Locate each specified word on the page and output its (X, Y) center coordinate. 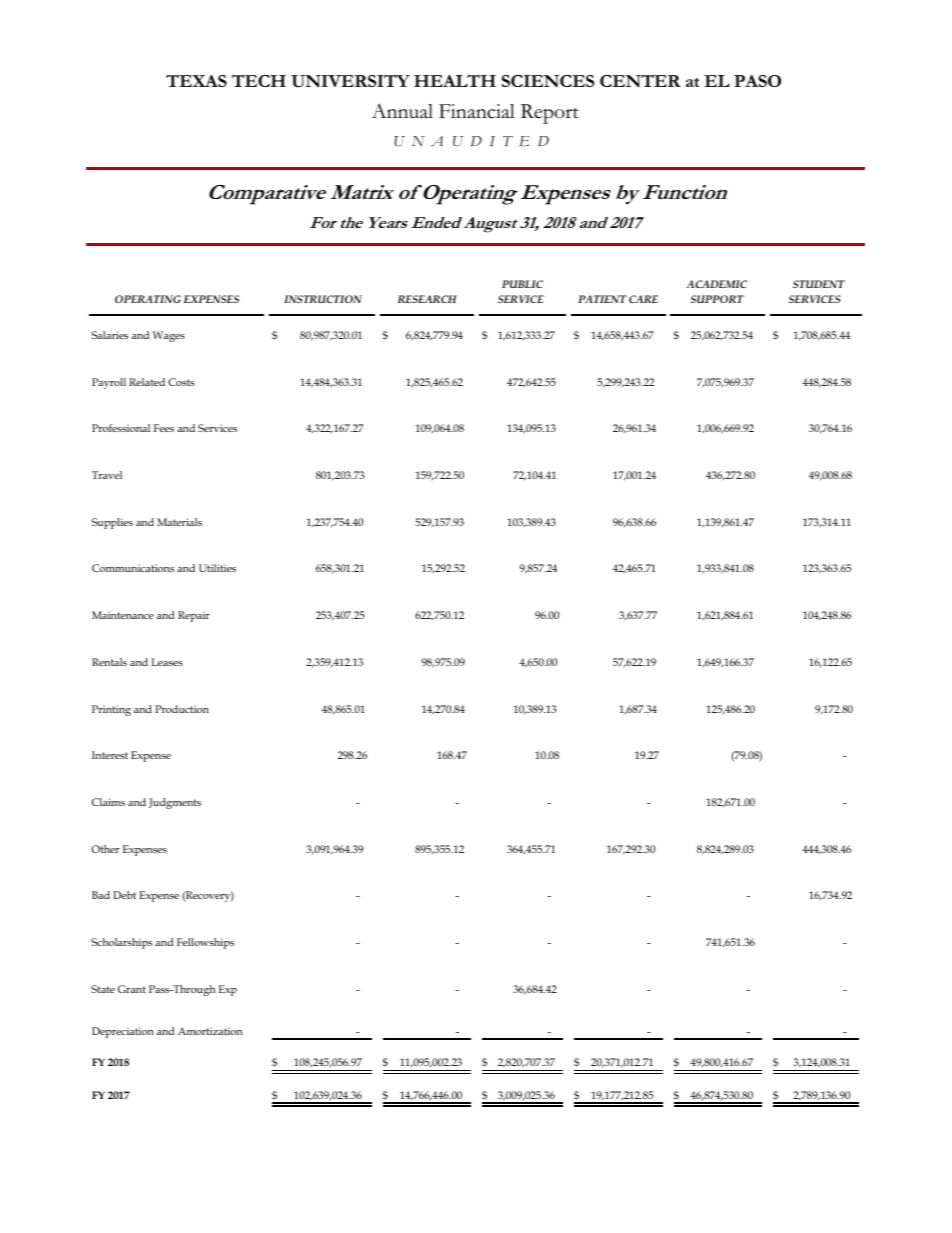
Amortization (210, 1031)
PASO (757, 81)
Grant (132, 989)
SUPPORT (717, 299)
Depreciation (123, 1032)
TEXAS (196, 80)
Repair (194, 616)
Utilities (217, 568)
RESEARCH (427, 299)
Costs (181, 382)
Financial (477, 111)
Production (182, 709)
